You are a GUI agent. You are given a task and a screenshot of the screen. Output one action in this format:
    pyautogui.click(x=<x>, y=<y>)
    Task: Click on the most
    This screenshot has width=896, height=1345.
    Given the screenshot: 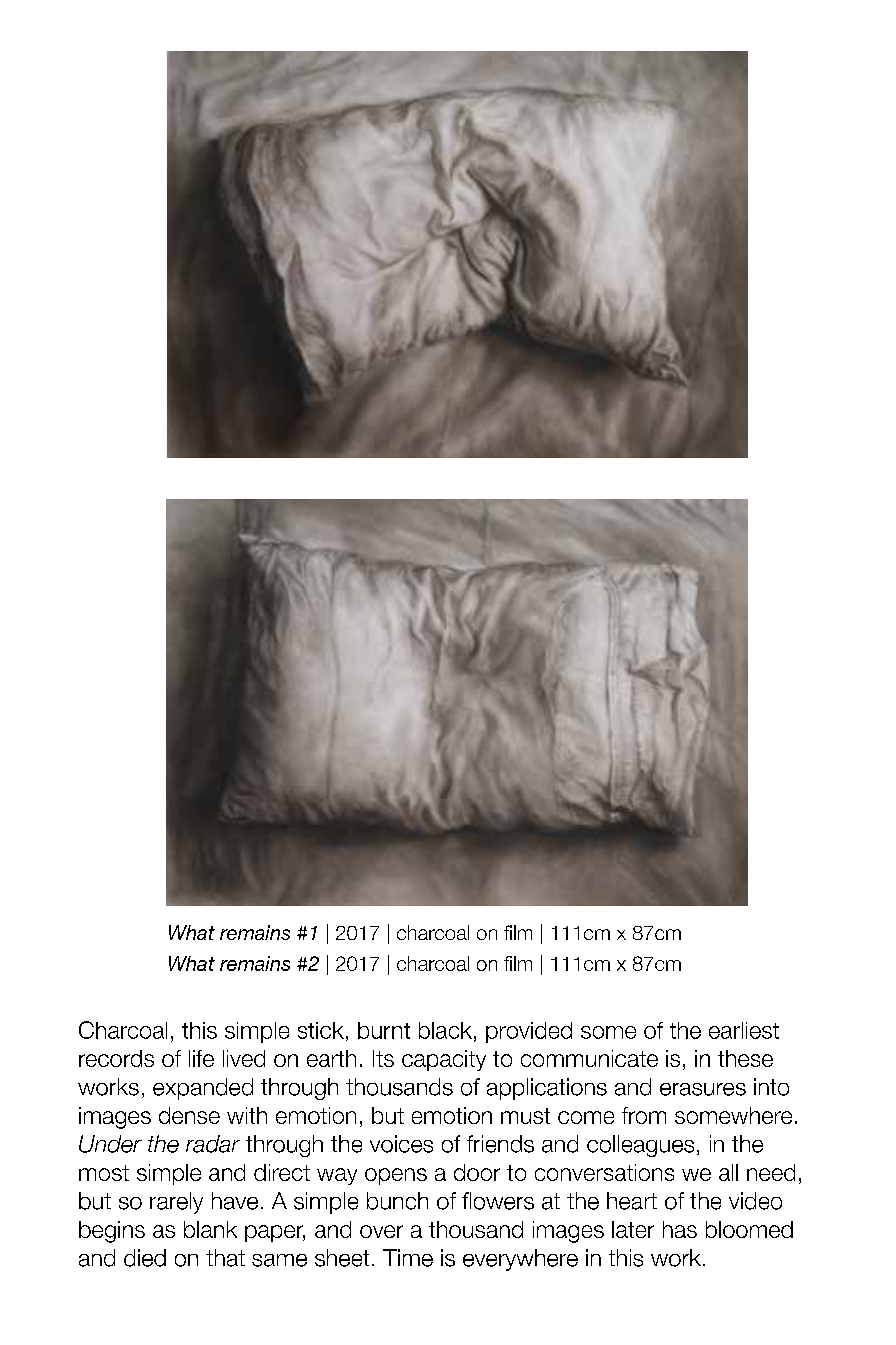 What is the action you would take?
    pyautogui.click(x=104, y=1173)
